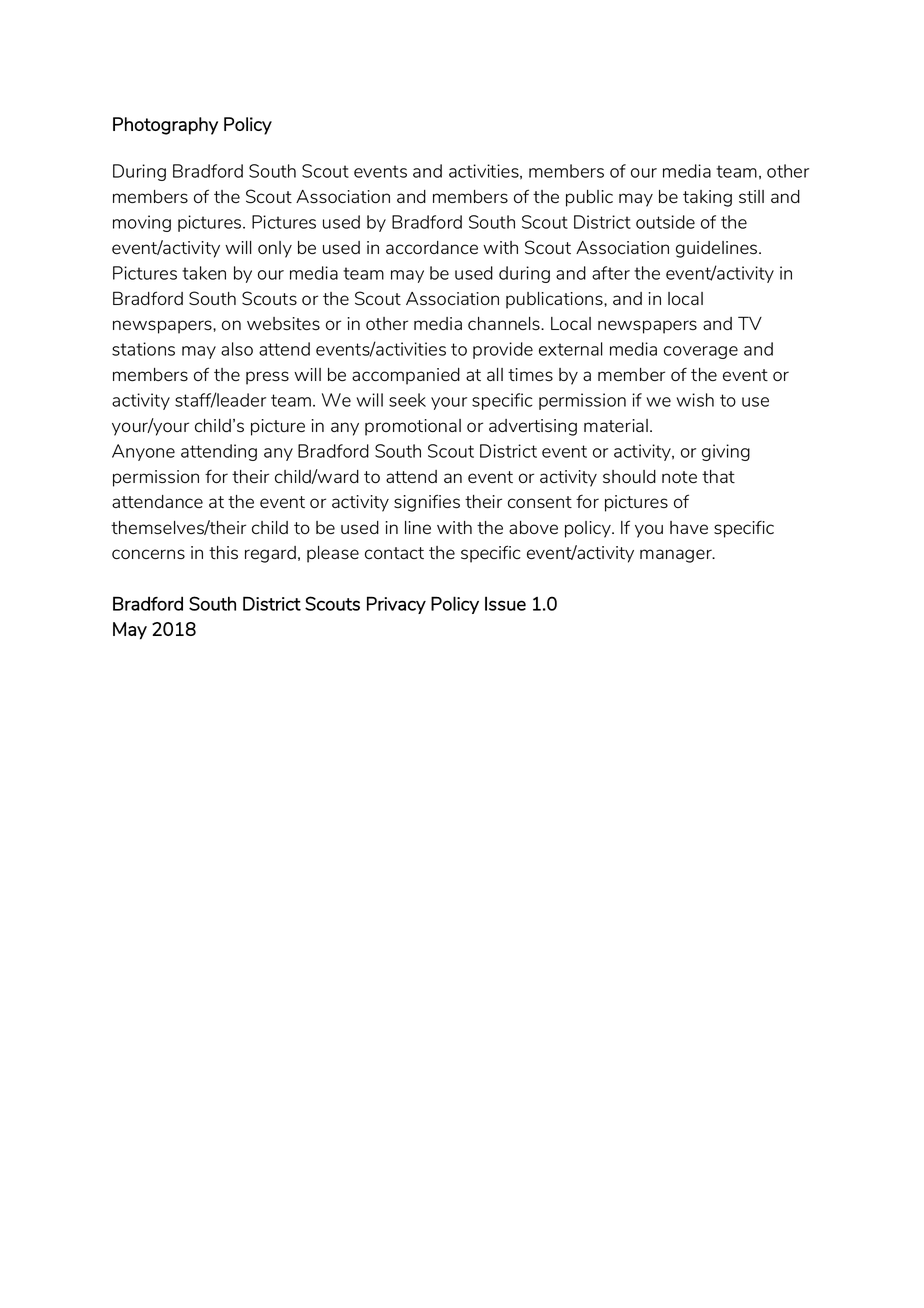 This page has width=924, height=1308. Describe the element at coordinates (396, 605) in the page. I see `Privacy` at that location.
